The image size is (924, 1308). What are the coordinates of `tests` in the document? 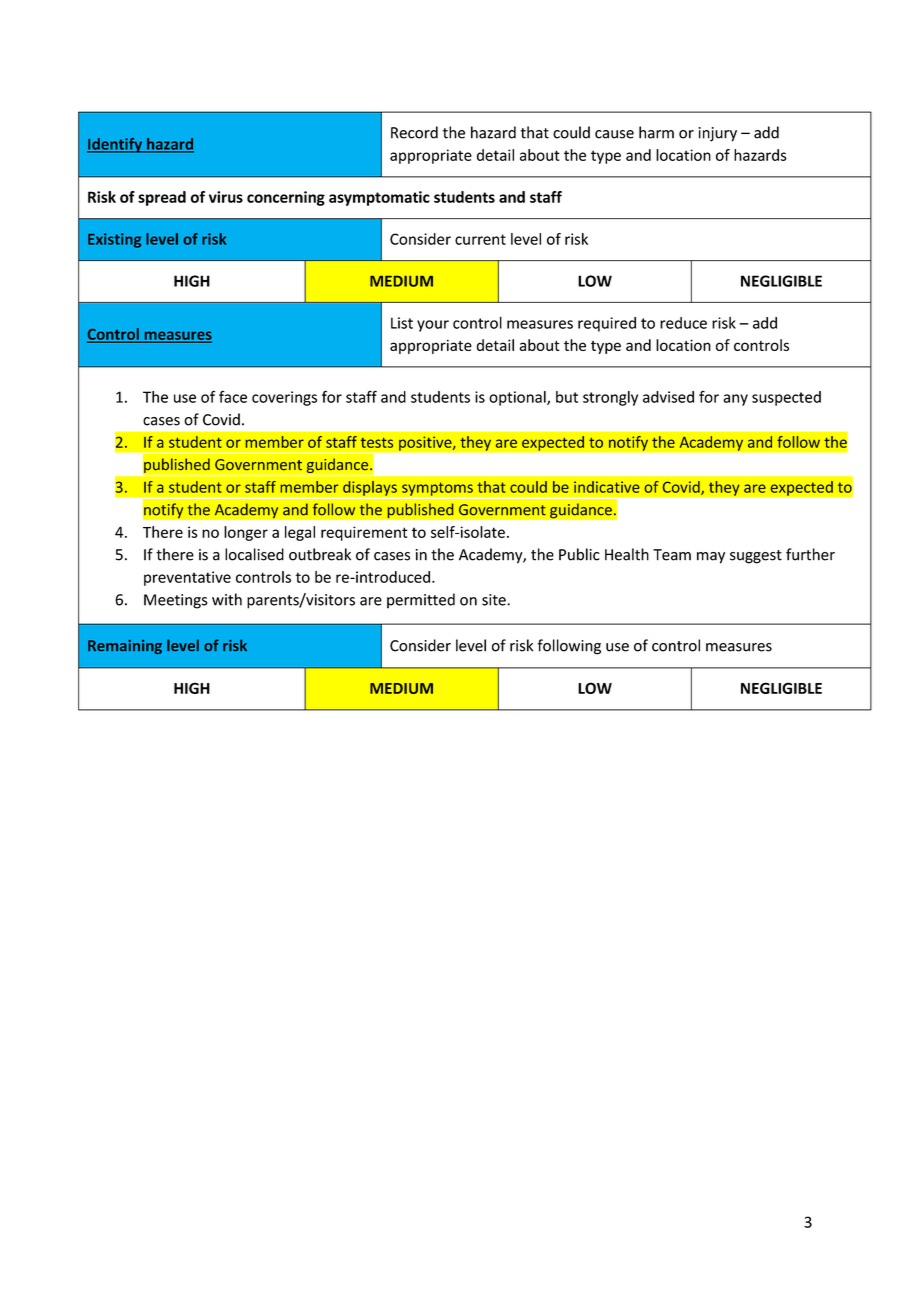 It's located at (377, 443).
